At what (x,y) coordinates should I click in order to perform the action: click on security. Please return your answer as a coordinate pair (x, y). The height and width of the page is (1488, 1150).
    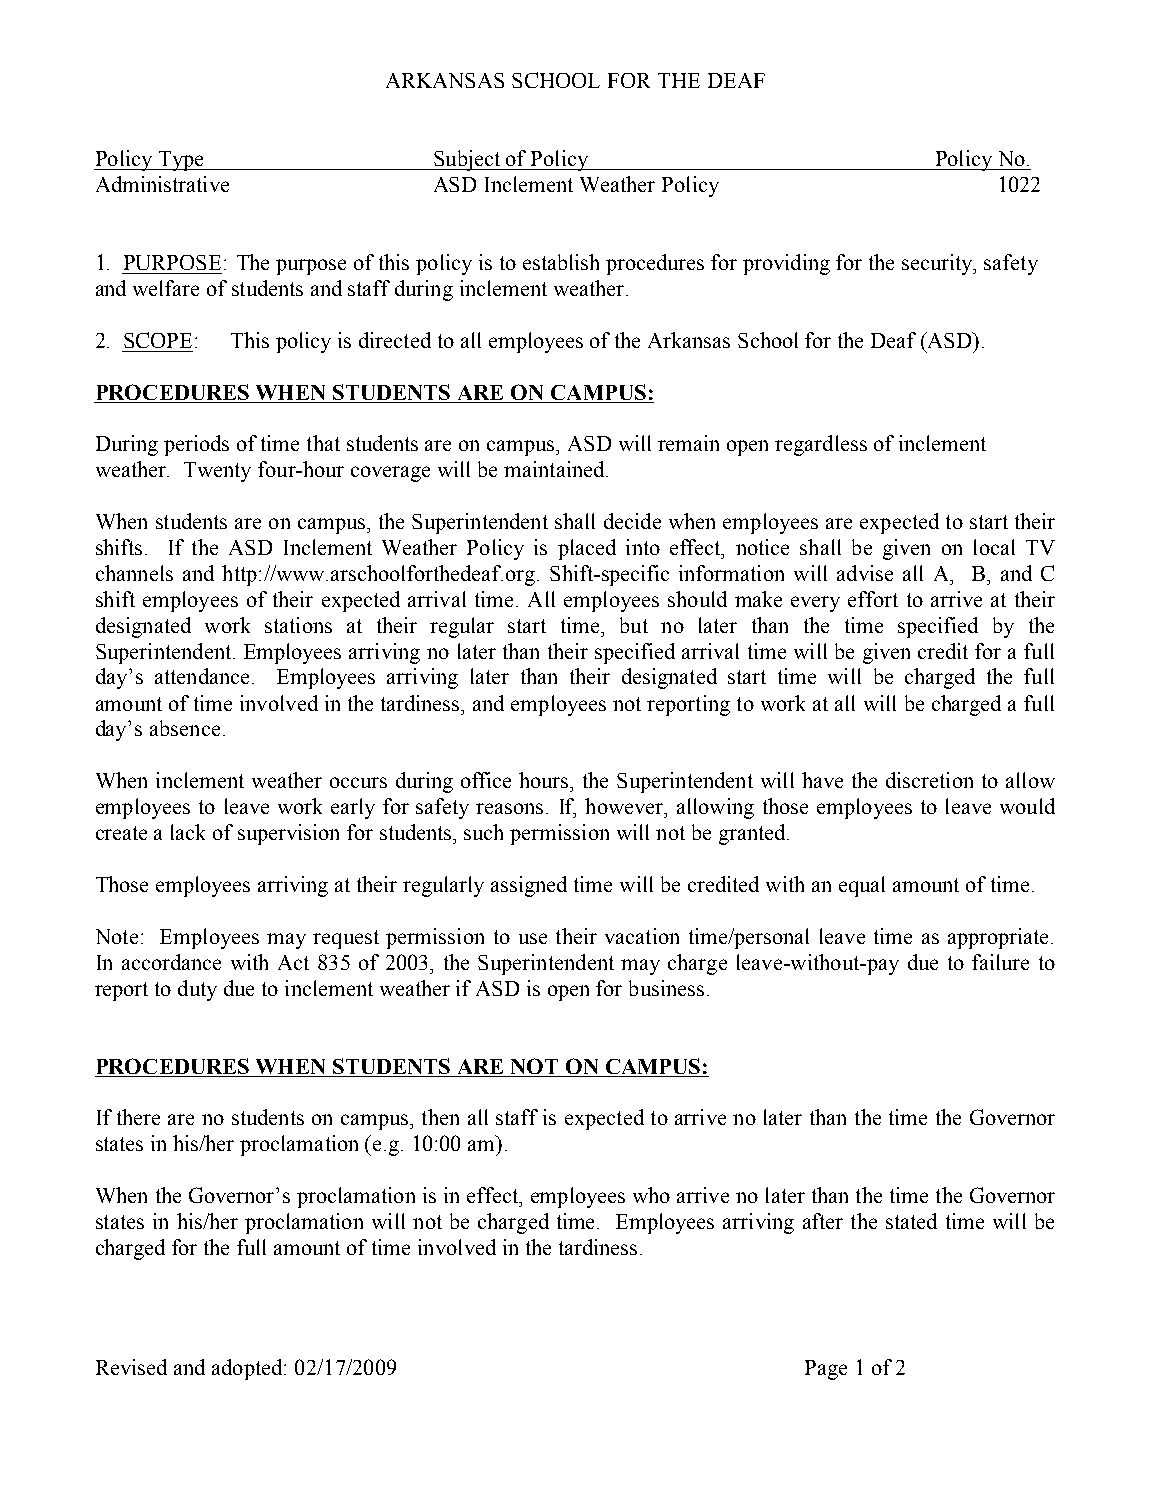
    Looking at the image, I should click on (938, 264).
